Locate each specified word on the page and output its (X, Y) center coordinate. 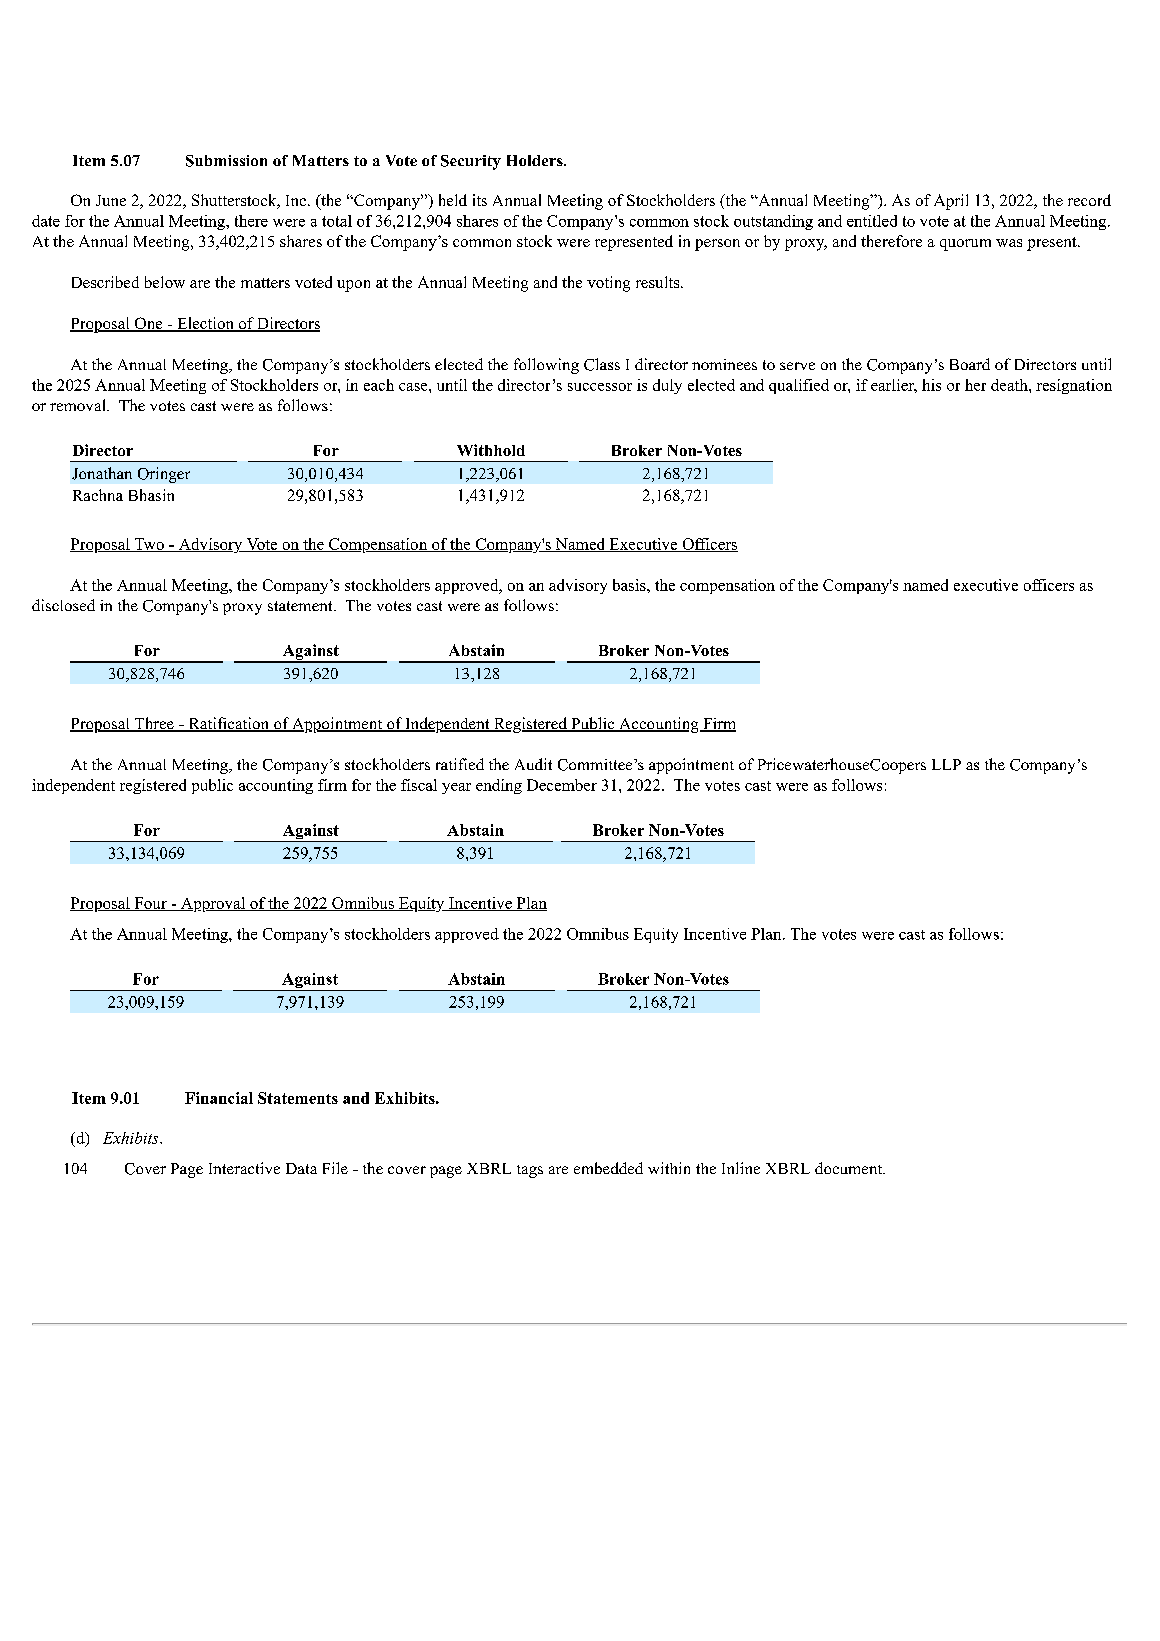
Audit (533, 764)
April (951, 202)
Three (154, 724)
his (931, 385)
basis (630, 585)
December (562, 785)
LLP (946, 764)
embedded (608, 1168)
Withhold (491, 450)
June (111, 200)
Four (150, 904)
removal (79, 405)
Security (471, 162)
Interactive (244, 1168)
